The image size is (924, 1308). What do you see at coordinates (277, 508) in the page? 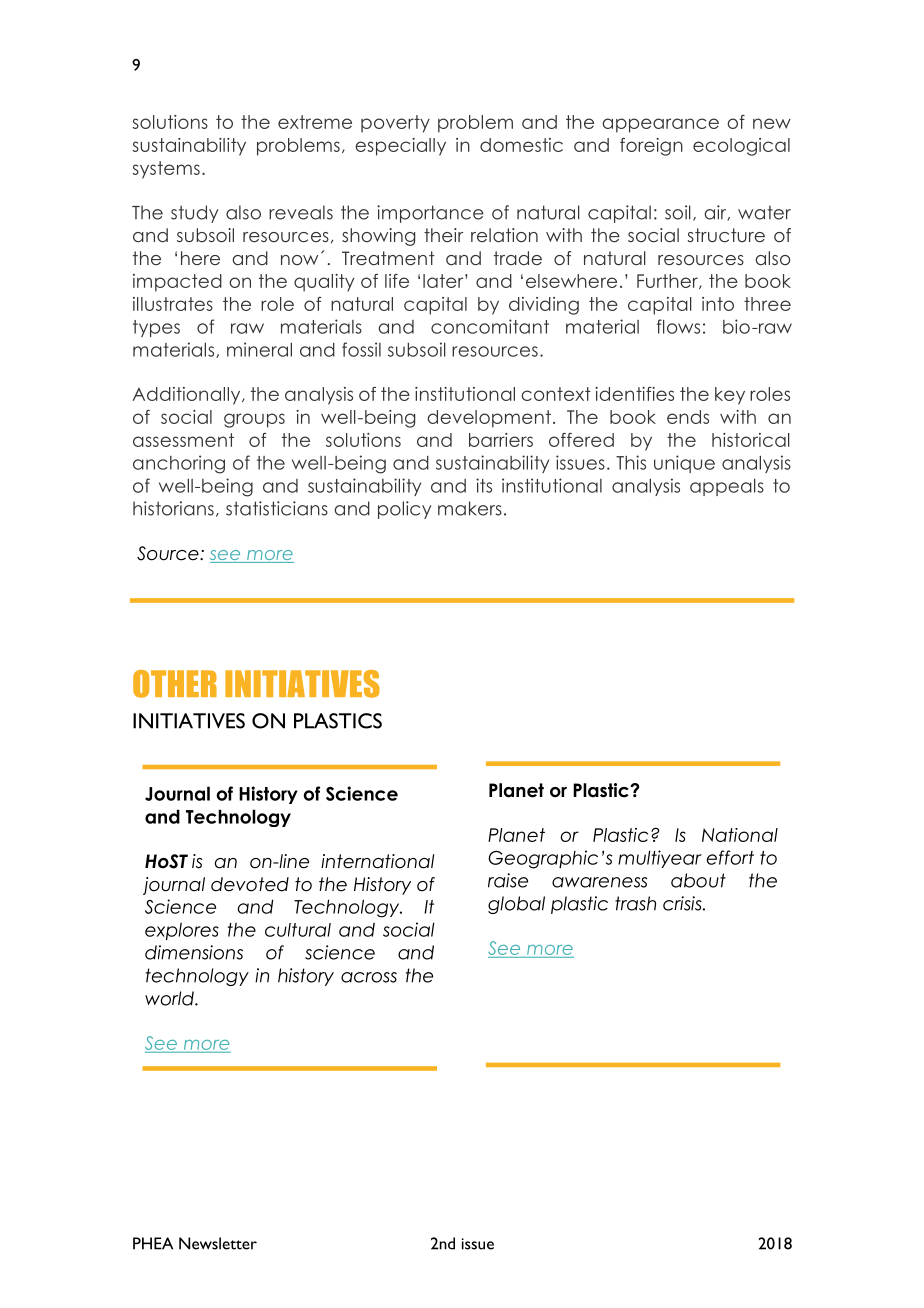
I see `statisticians` at bounding box center [277, 508].
